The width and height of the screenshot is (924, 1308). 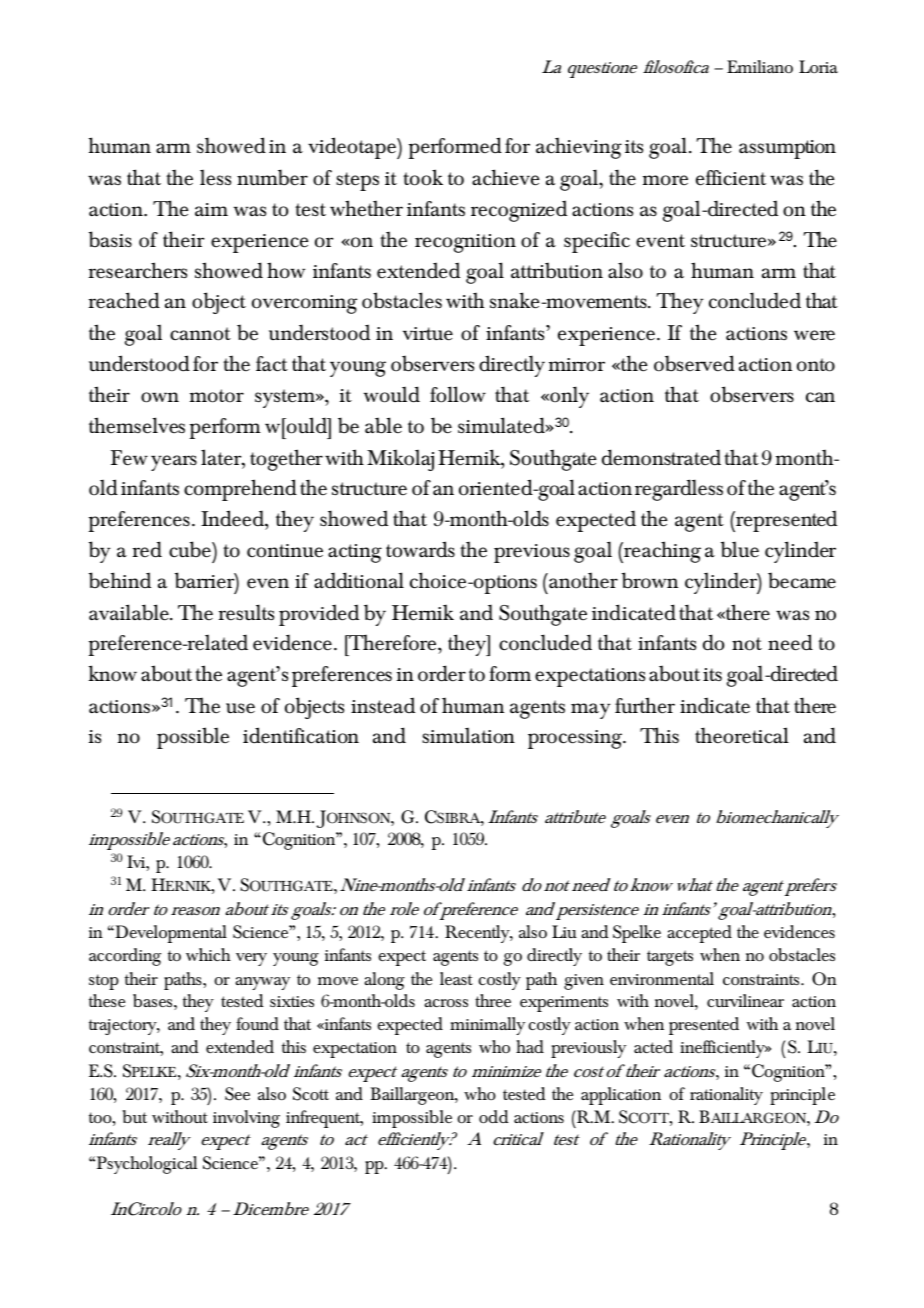 I want to click on virtue, so click(x=428, y=334).
